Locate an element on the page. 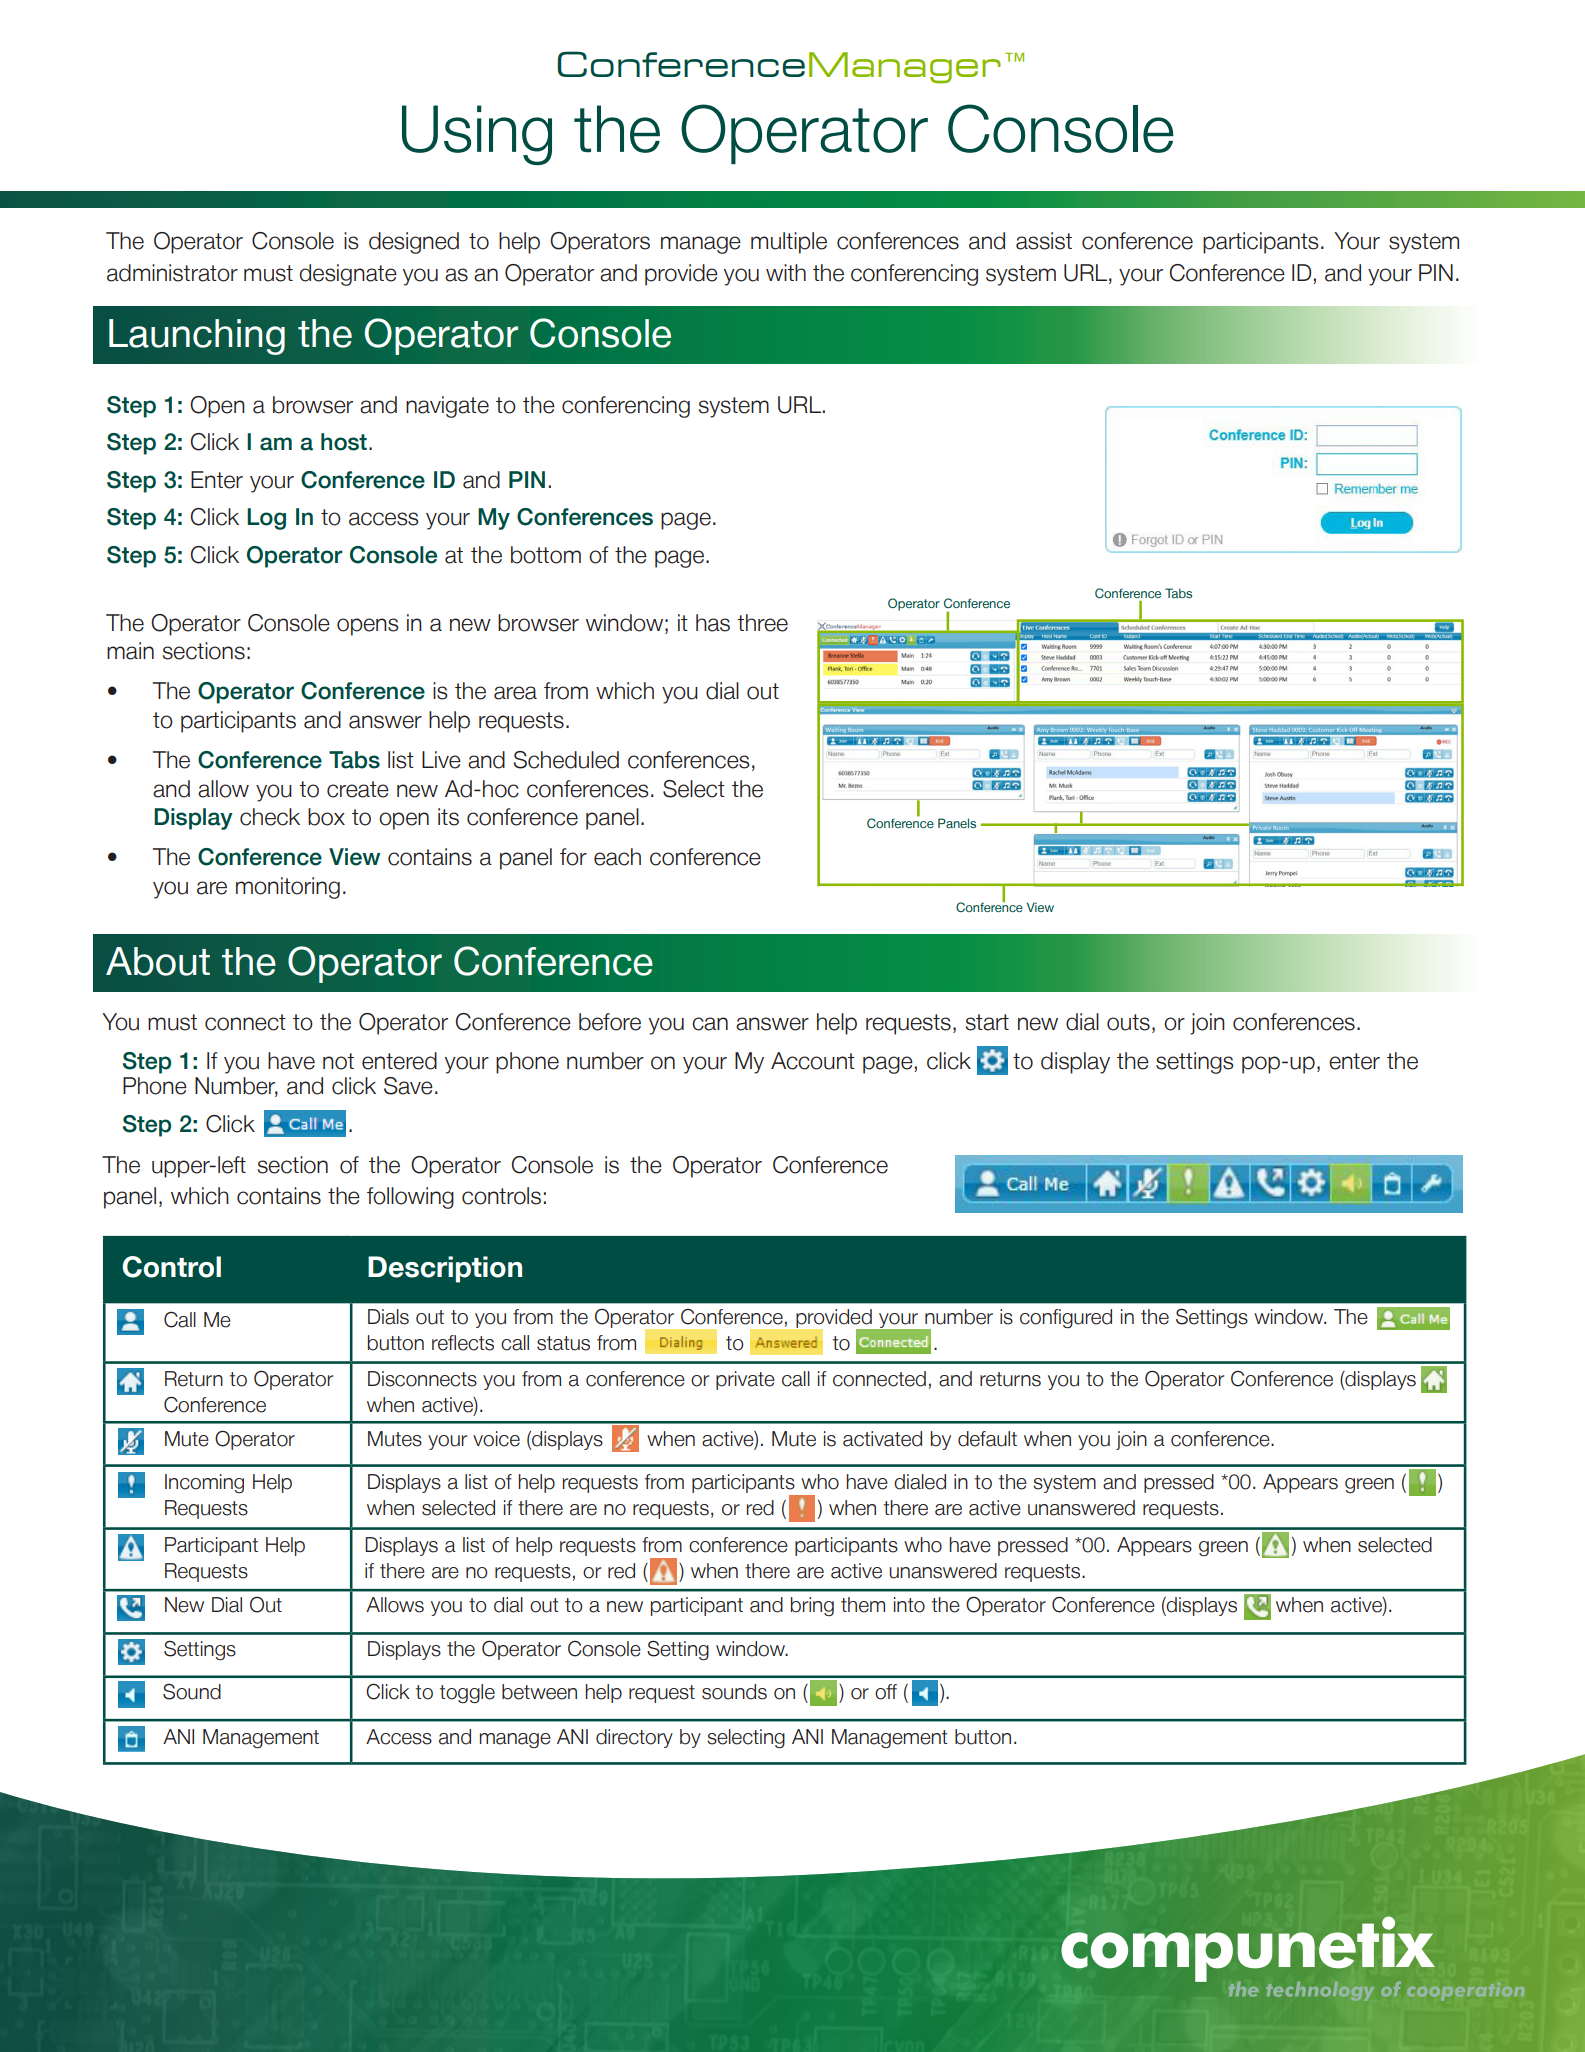  administrator is located at coordinates (172, 273).
